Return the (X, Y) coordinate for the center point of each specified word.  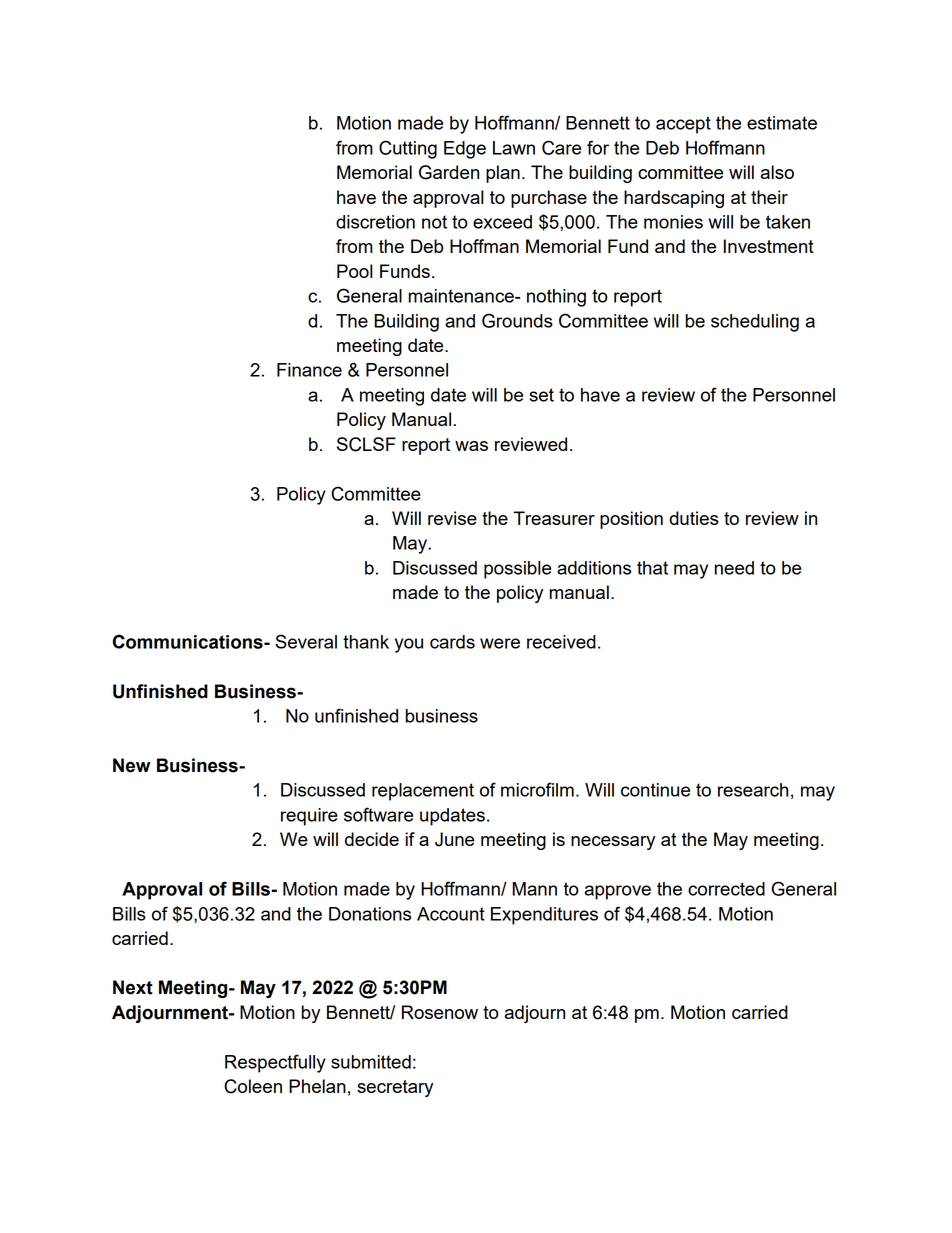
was (471, 446)
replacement (423, 792)
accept (683, 125)
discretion (375, 222)
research (753, 790)
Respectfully (275, 1063)
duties (694, 518)
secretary (395, 1088)
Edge (465, 150)
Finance (309, 370)
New (132, 765)
